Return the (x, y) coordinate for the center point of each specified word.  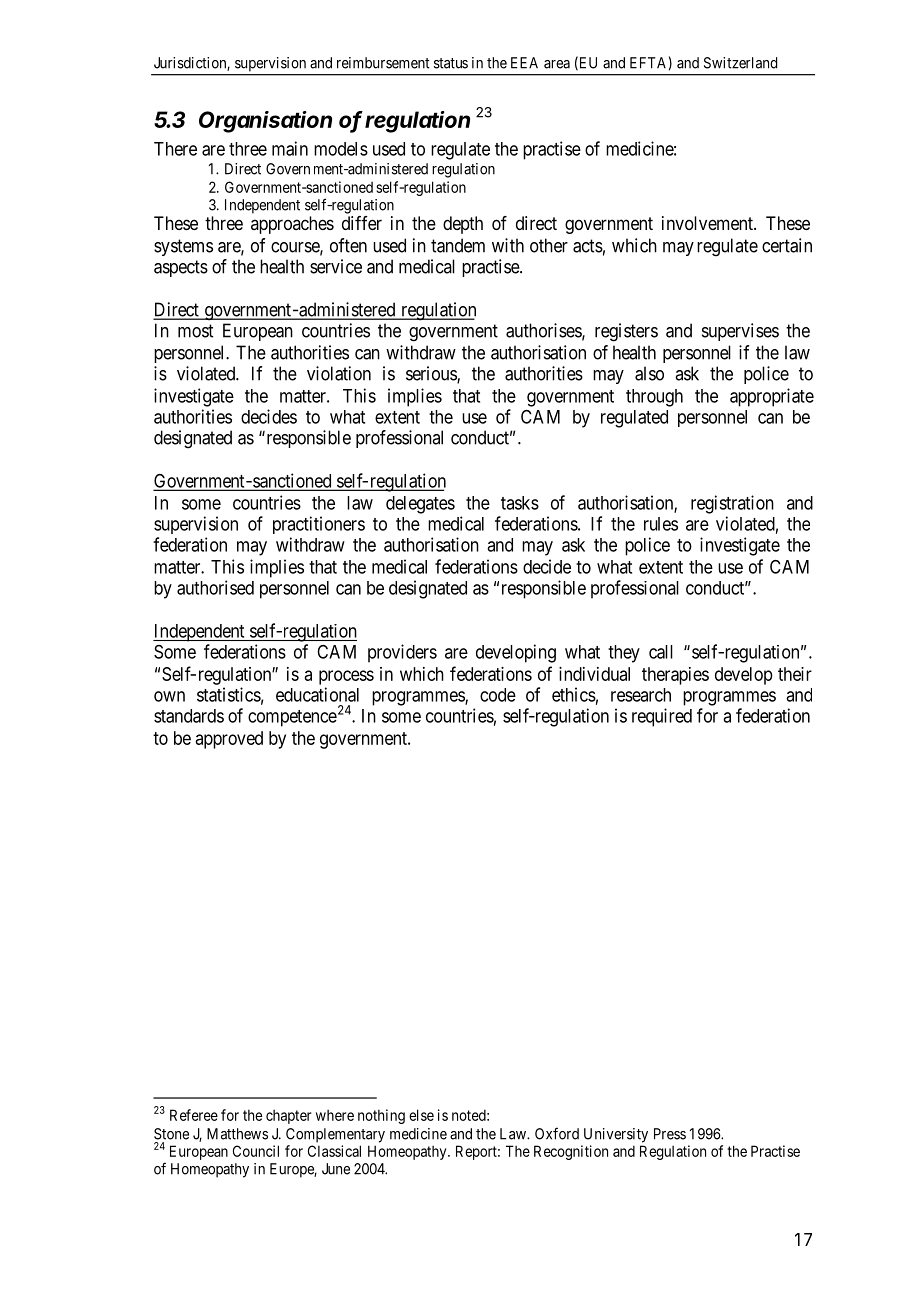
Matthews (237, 1134)
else (421, 1115)
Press (670, 1134)
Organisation (265, 122)
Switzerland (740, 63)
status (451, 63)
